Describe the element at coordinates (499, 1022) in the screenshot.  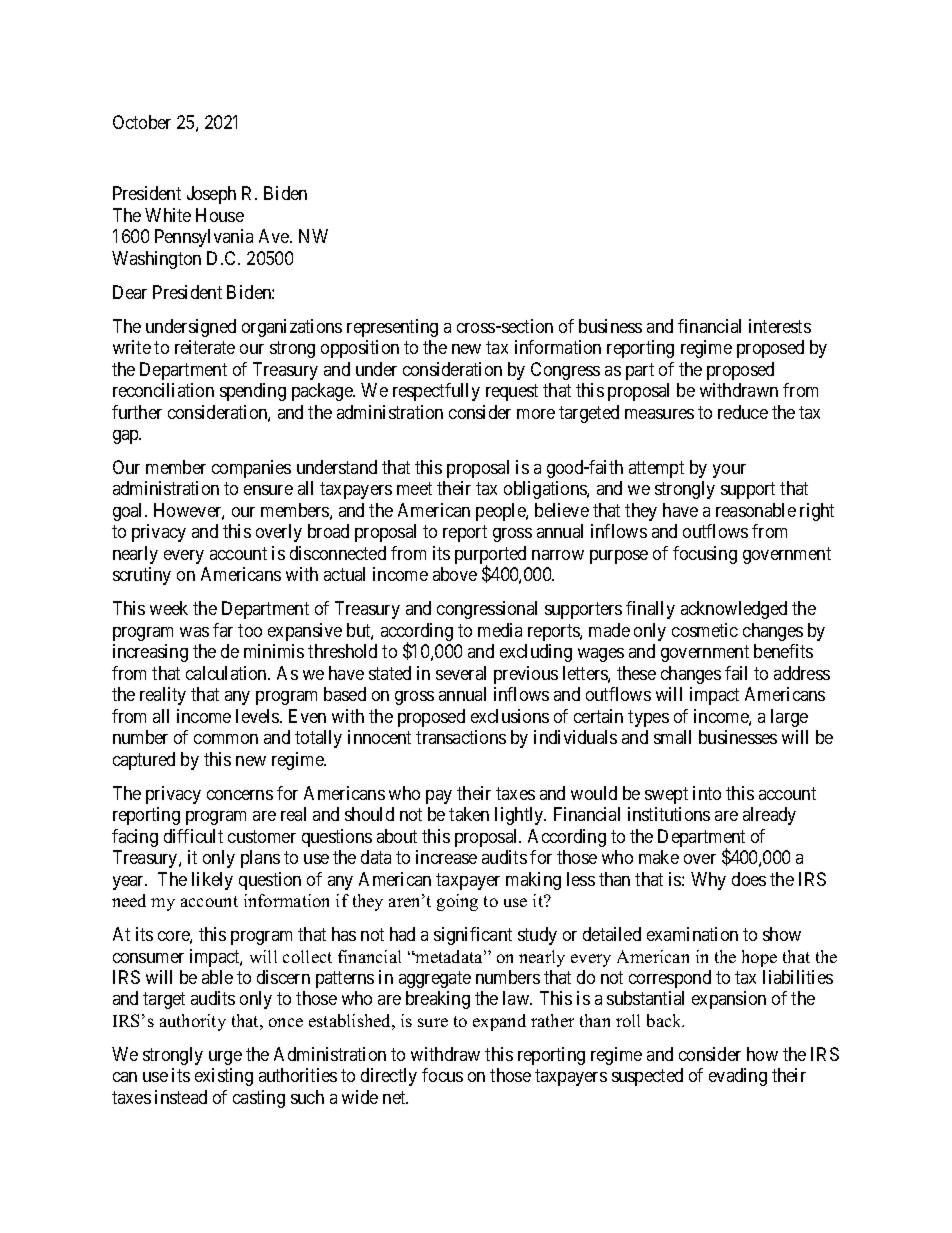
I see `expand` at that location.
